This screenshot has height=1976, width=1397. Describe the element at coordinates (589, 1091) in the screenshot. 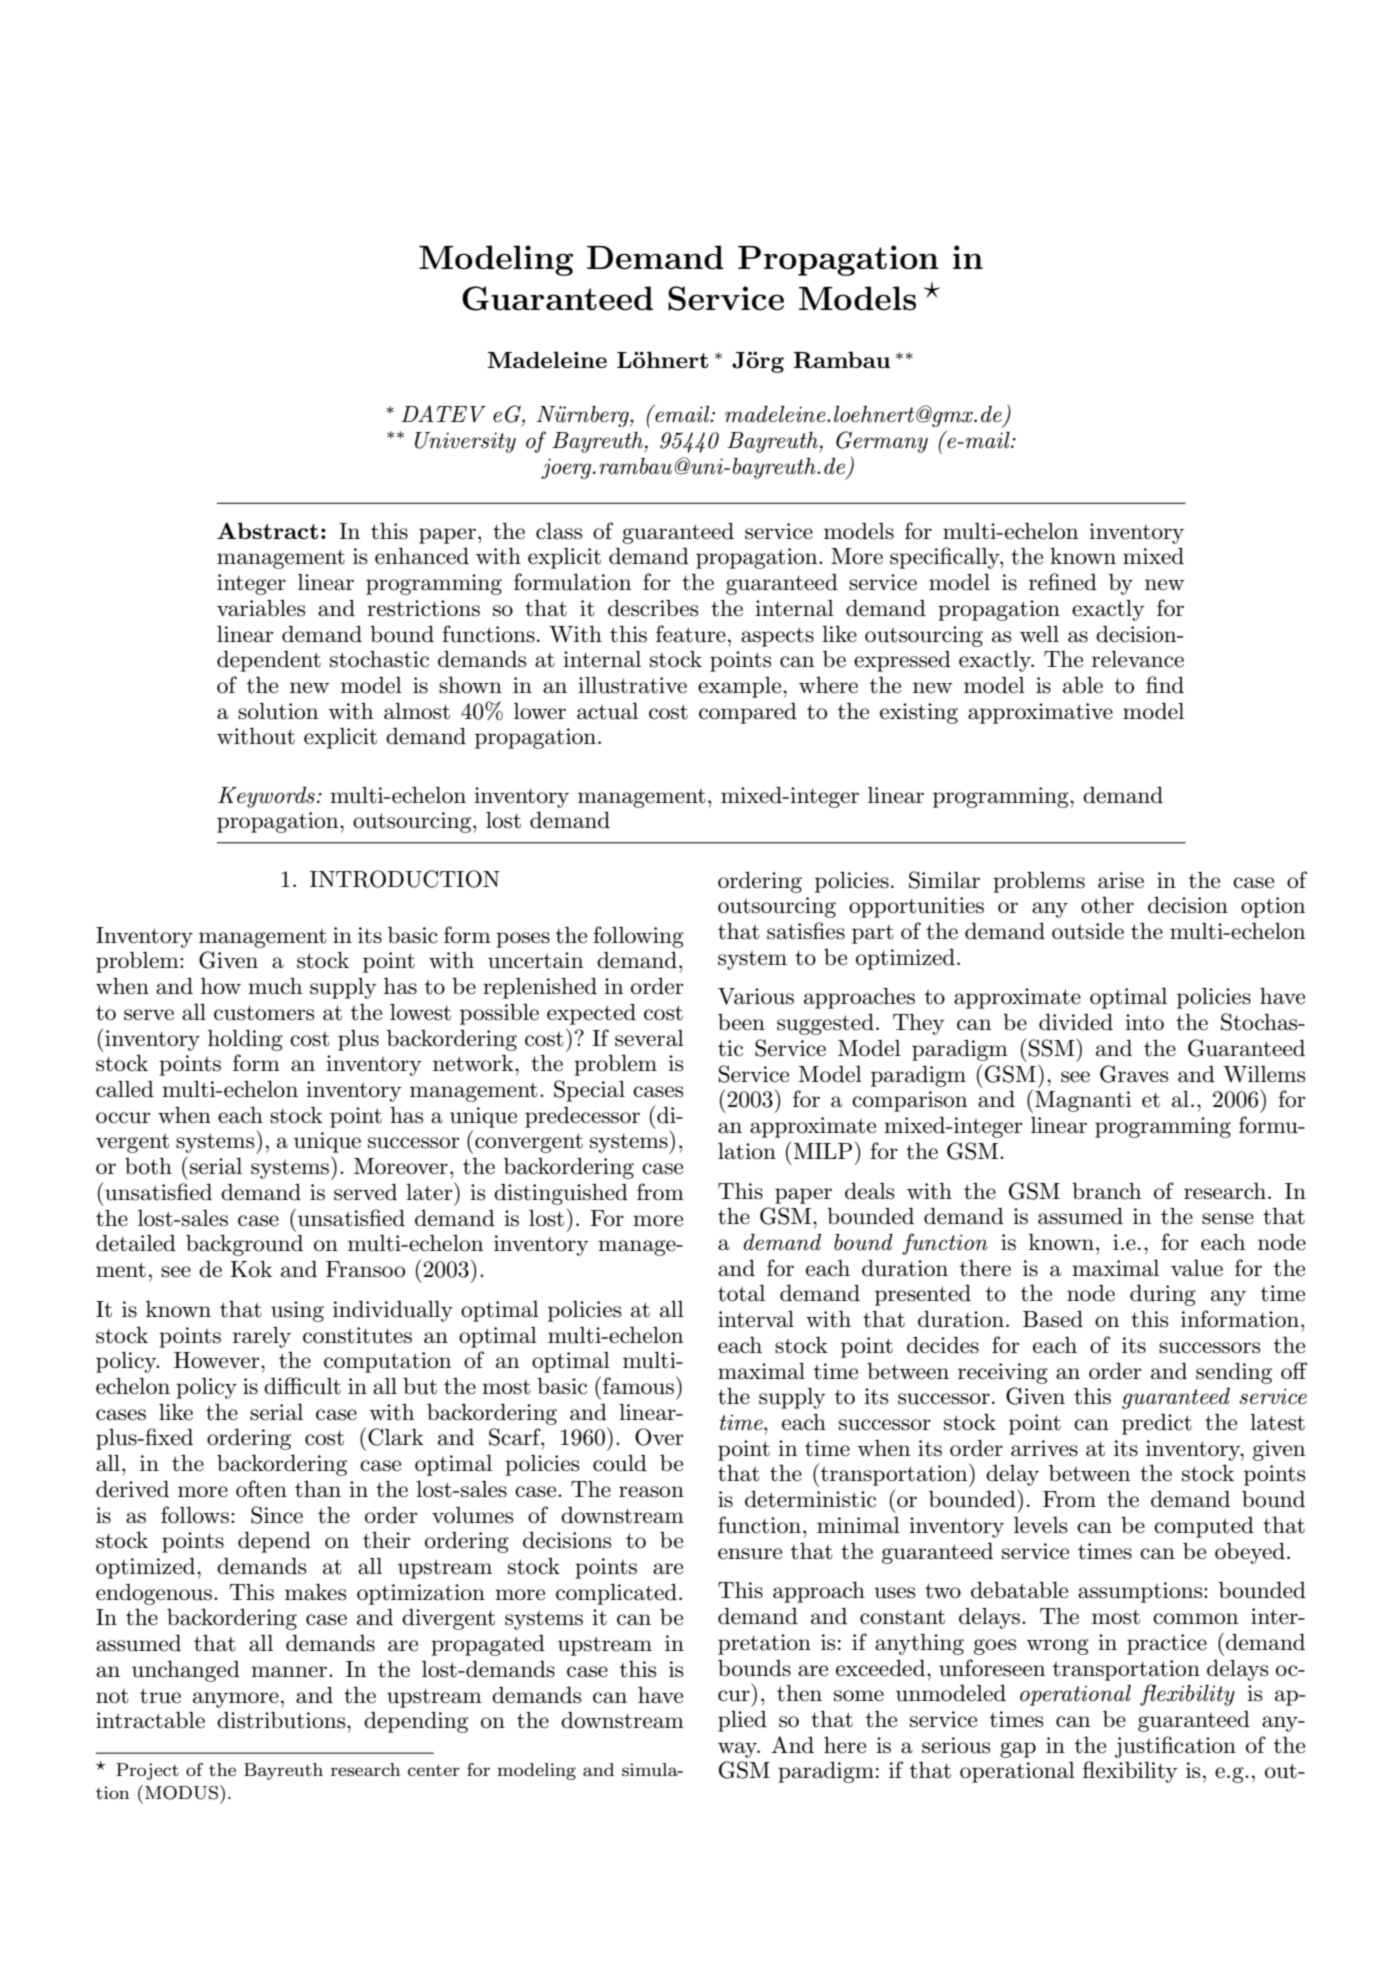

I see `Special` at that location.
